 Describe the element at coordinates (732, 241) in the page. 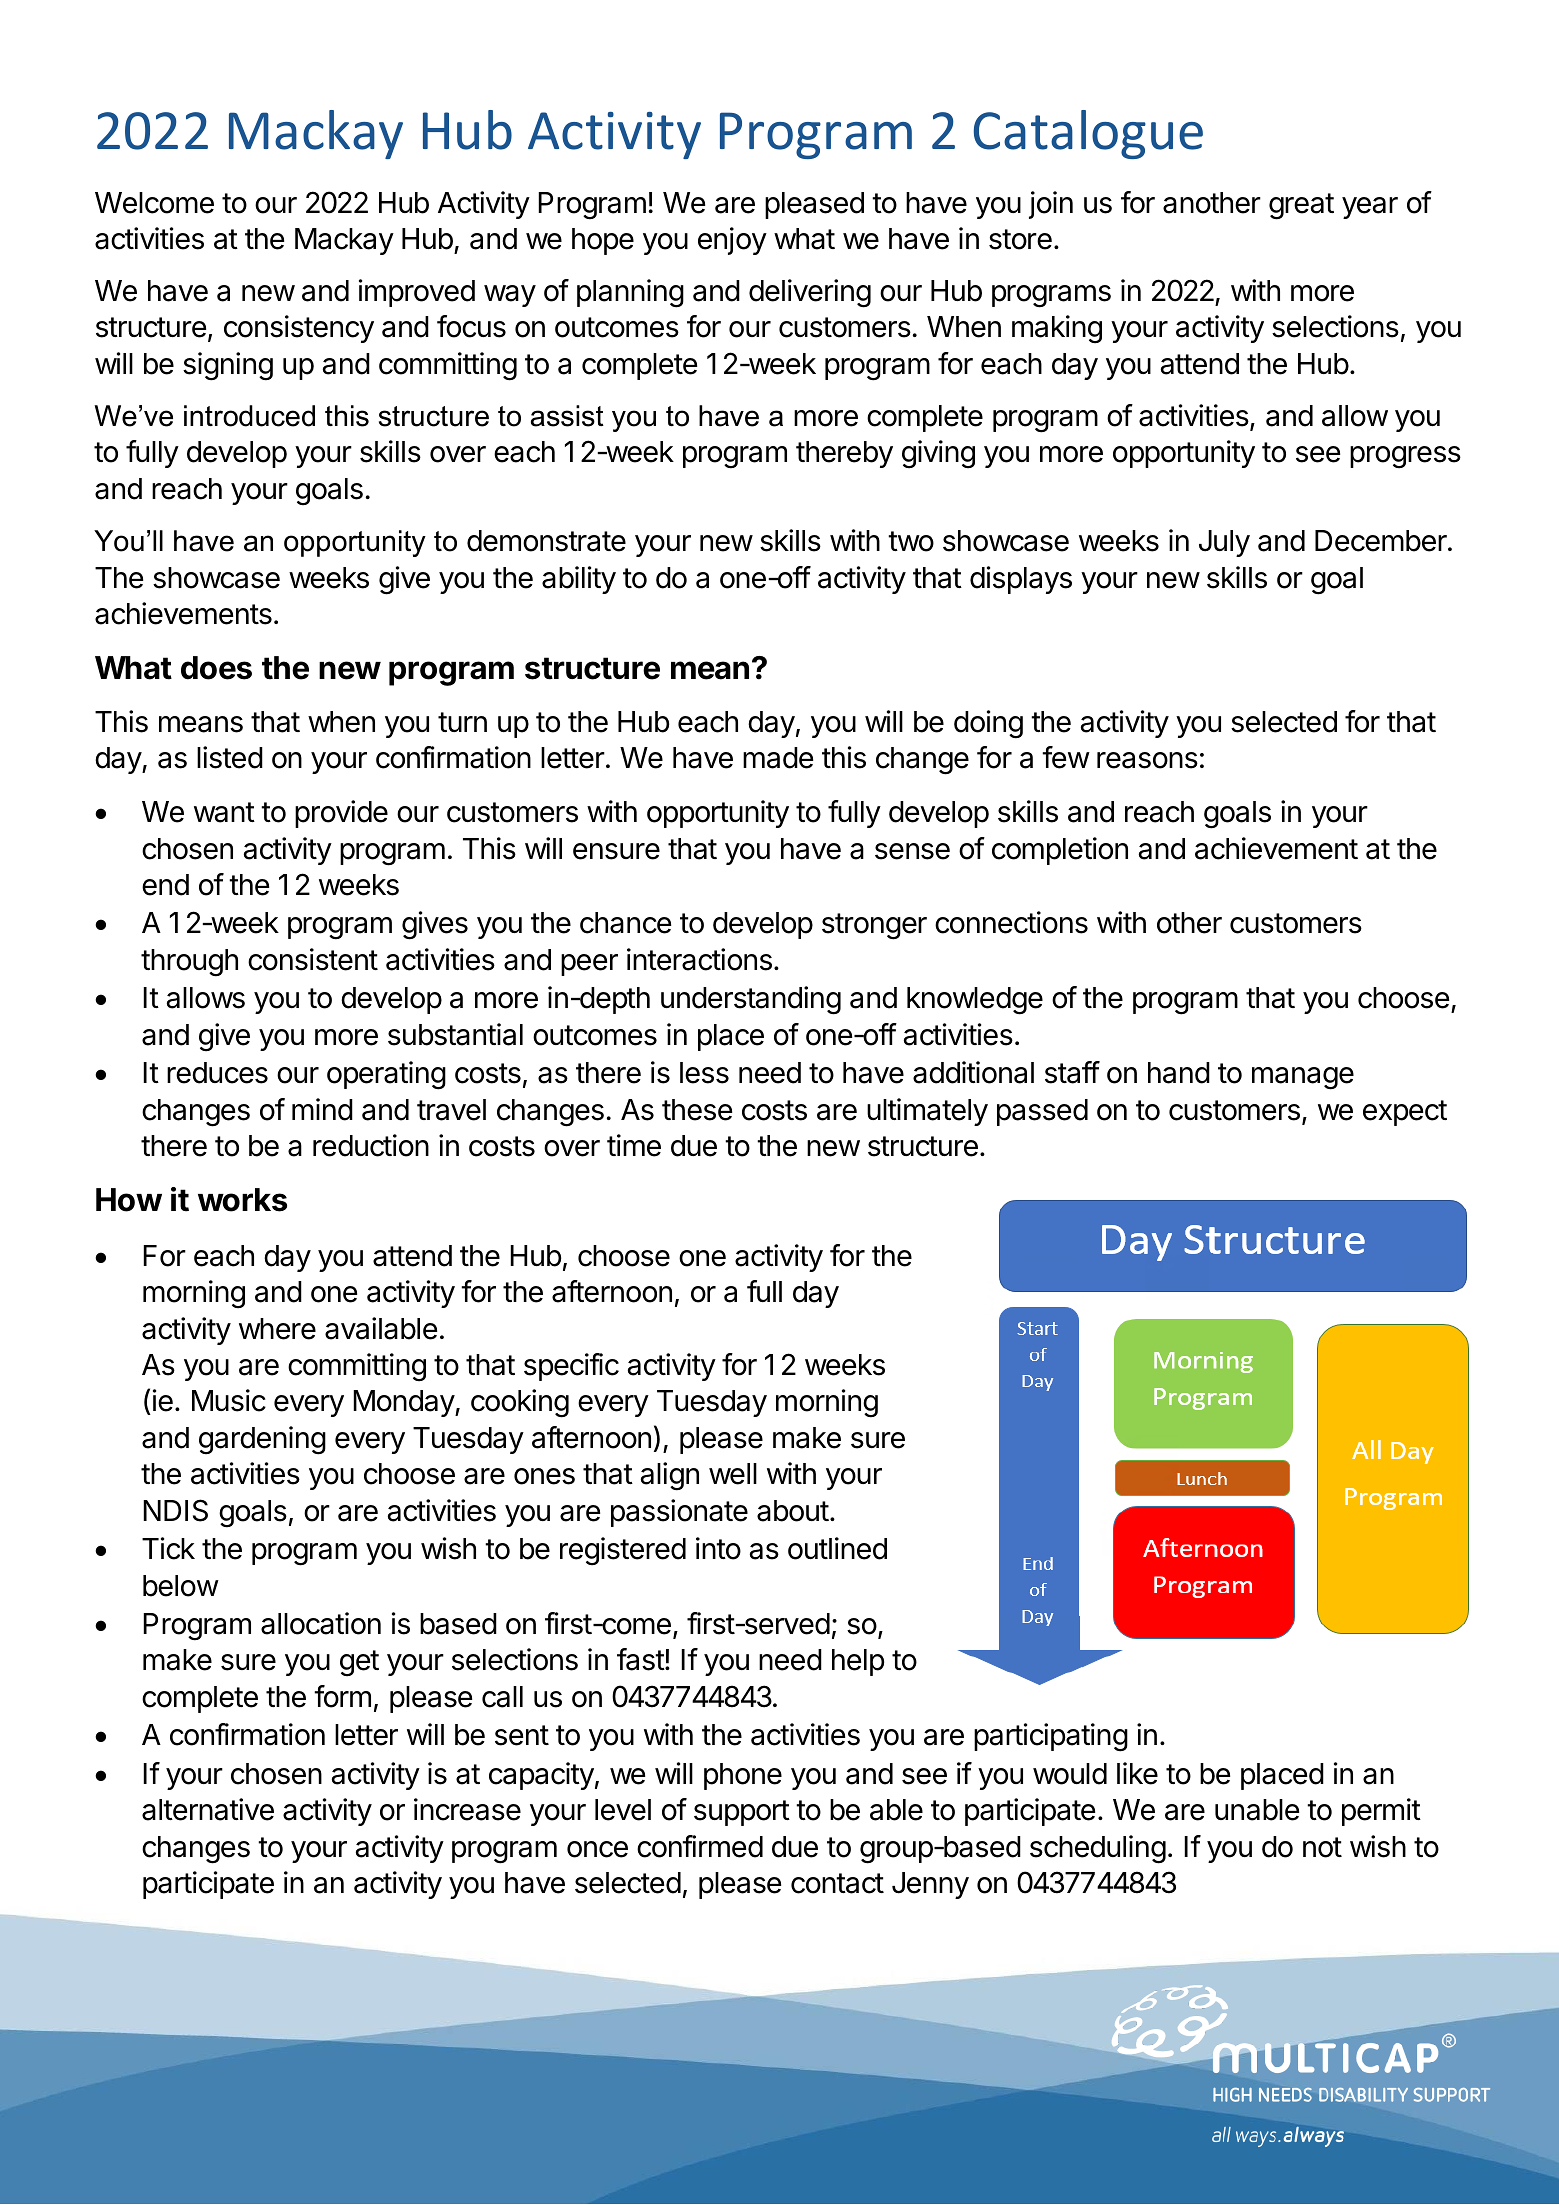

I see `enjoy` at that location.
